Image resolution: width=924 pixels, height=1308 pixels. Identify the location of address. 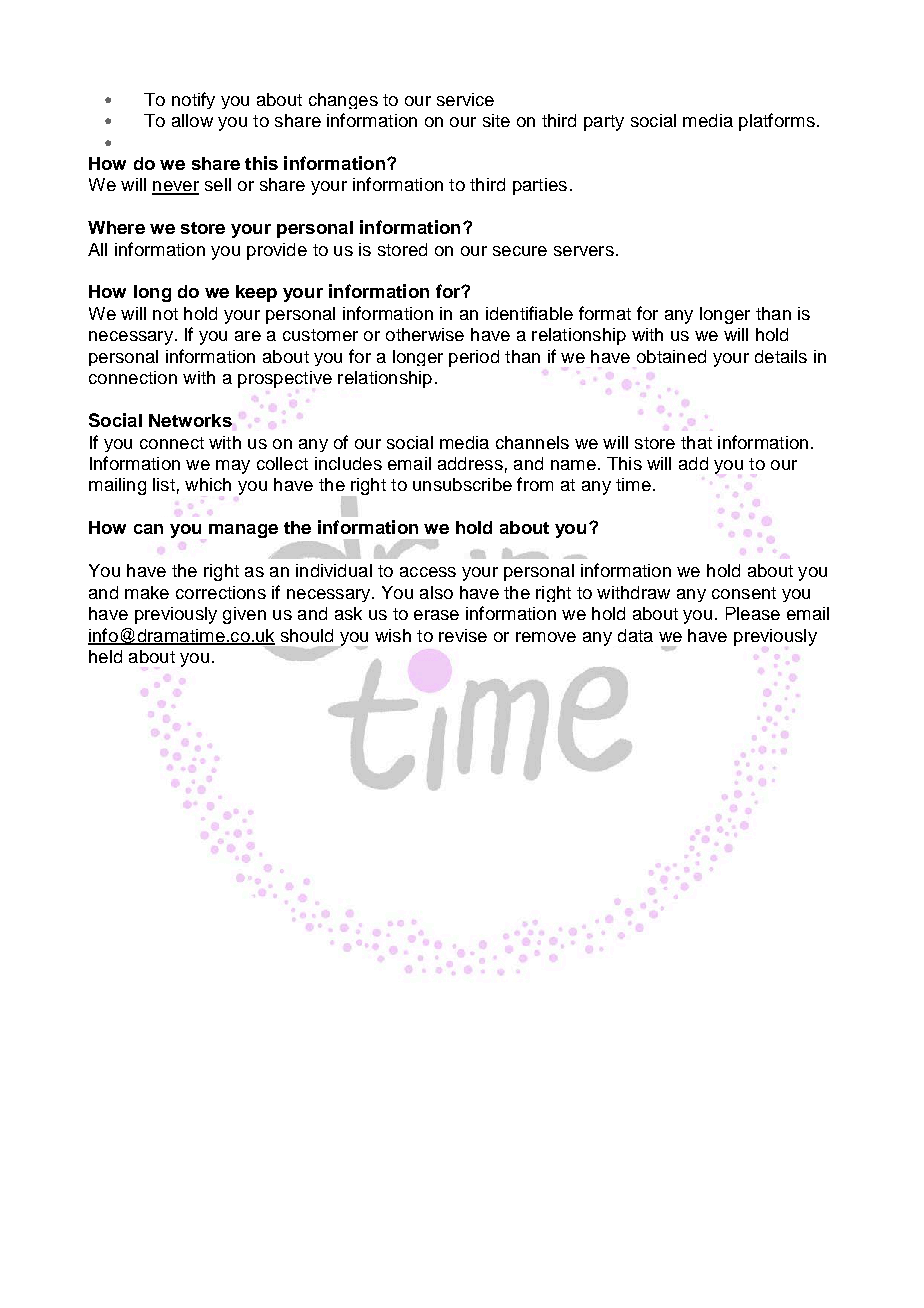
(470, 463).
